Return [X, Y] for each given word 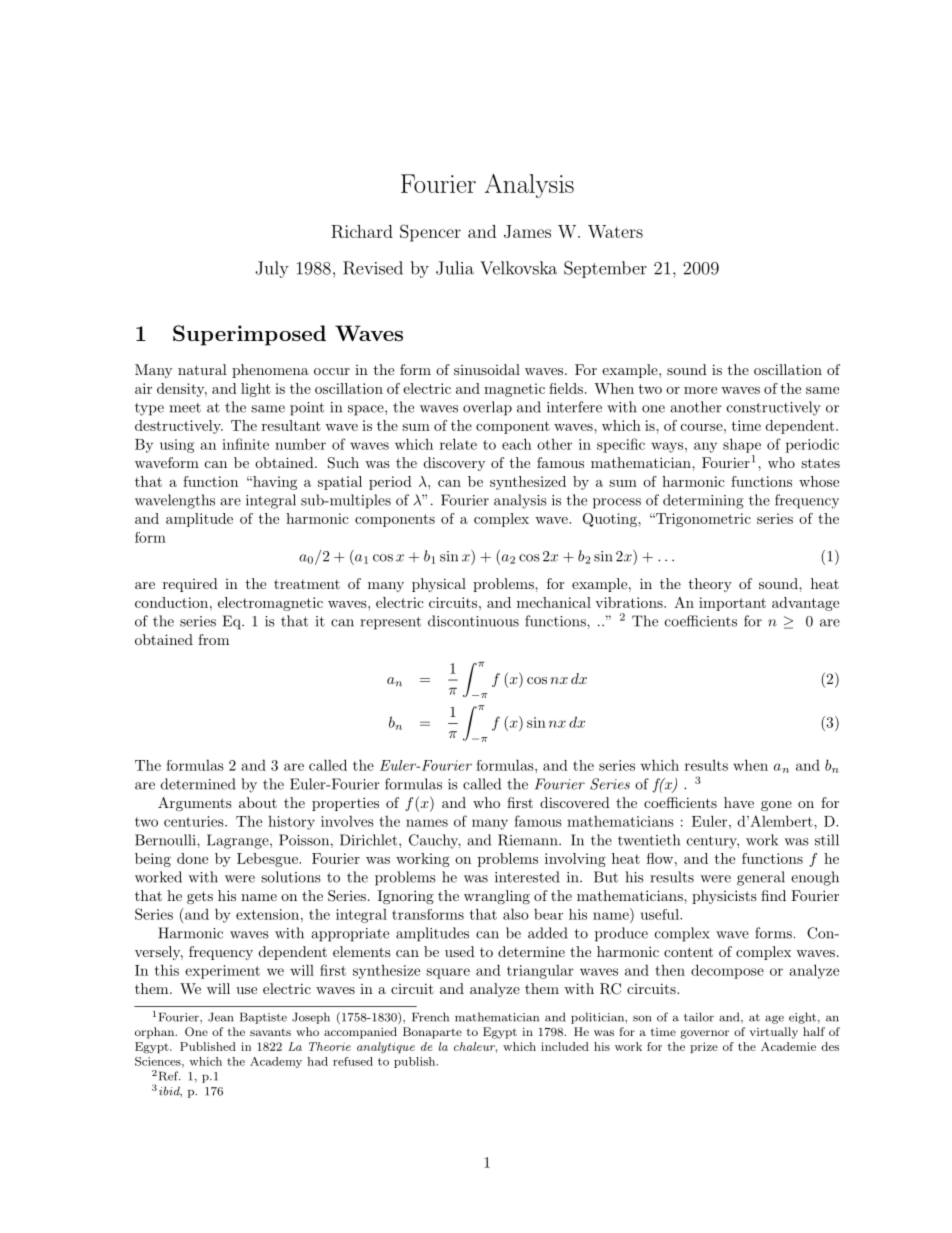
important [732, 604]
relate [458, 444]
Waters [615, 231]
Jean [220, 1017]
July [272, 269]
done [192, 858]
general [761, 878]
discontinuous [473, 621]
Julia [455, 268]
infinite [245, 444]
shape [742, 445]
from [213, 639]
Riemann [529, 840]
